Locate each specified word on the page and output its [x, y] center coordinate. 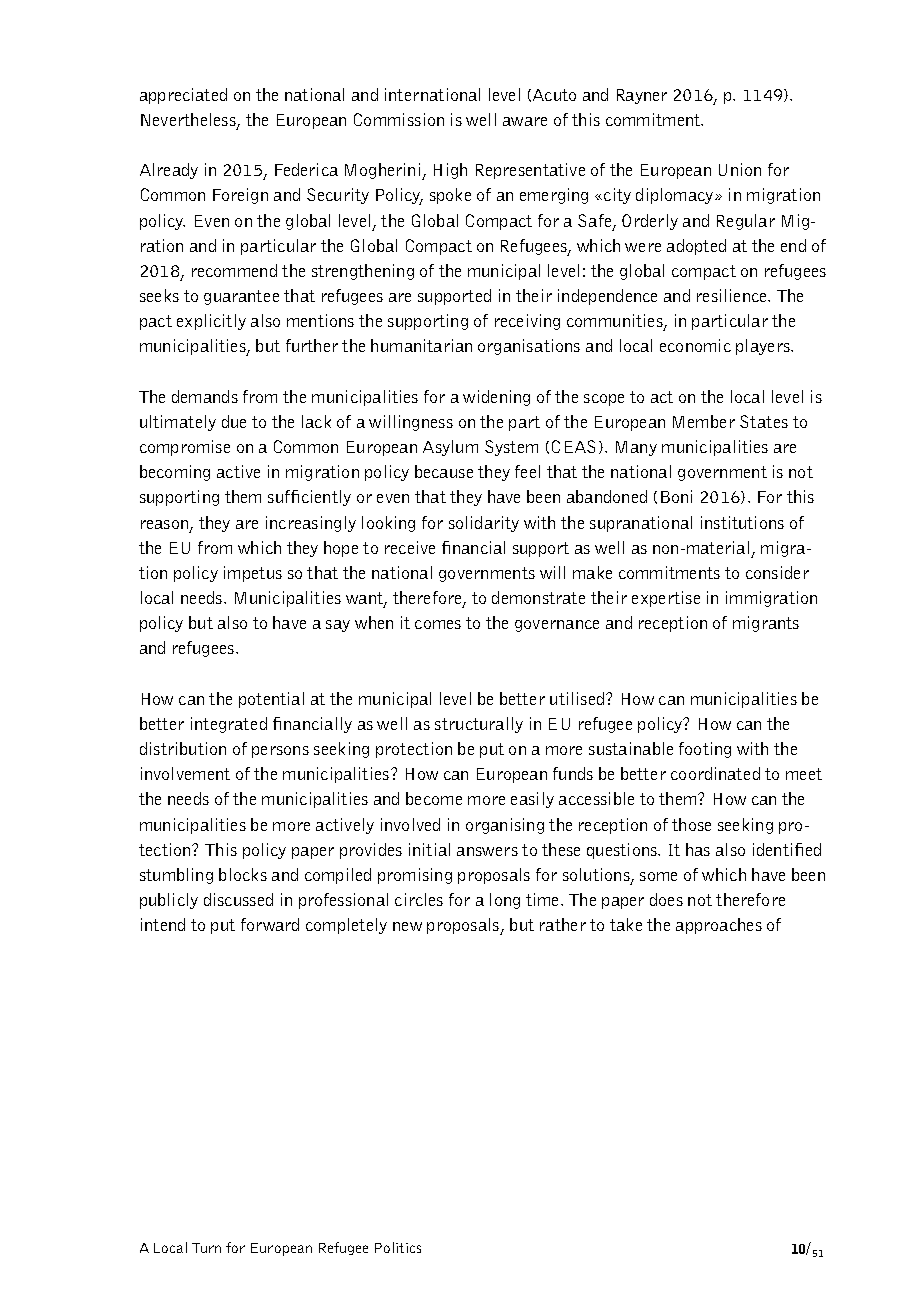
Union [740, 169]
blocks [243, 874]
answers [487, 851]
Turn [206, 1248]
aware [525, 121]
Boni [676, 496]
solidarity [484, 524]
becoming [175, 473]
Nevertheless [189, 121]
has [698, 849]
